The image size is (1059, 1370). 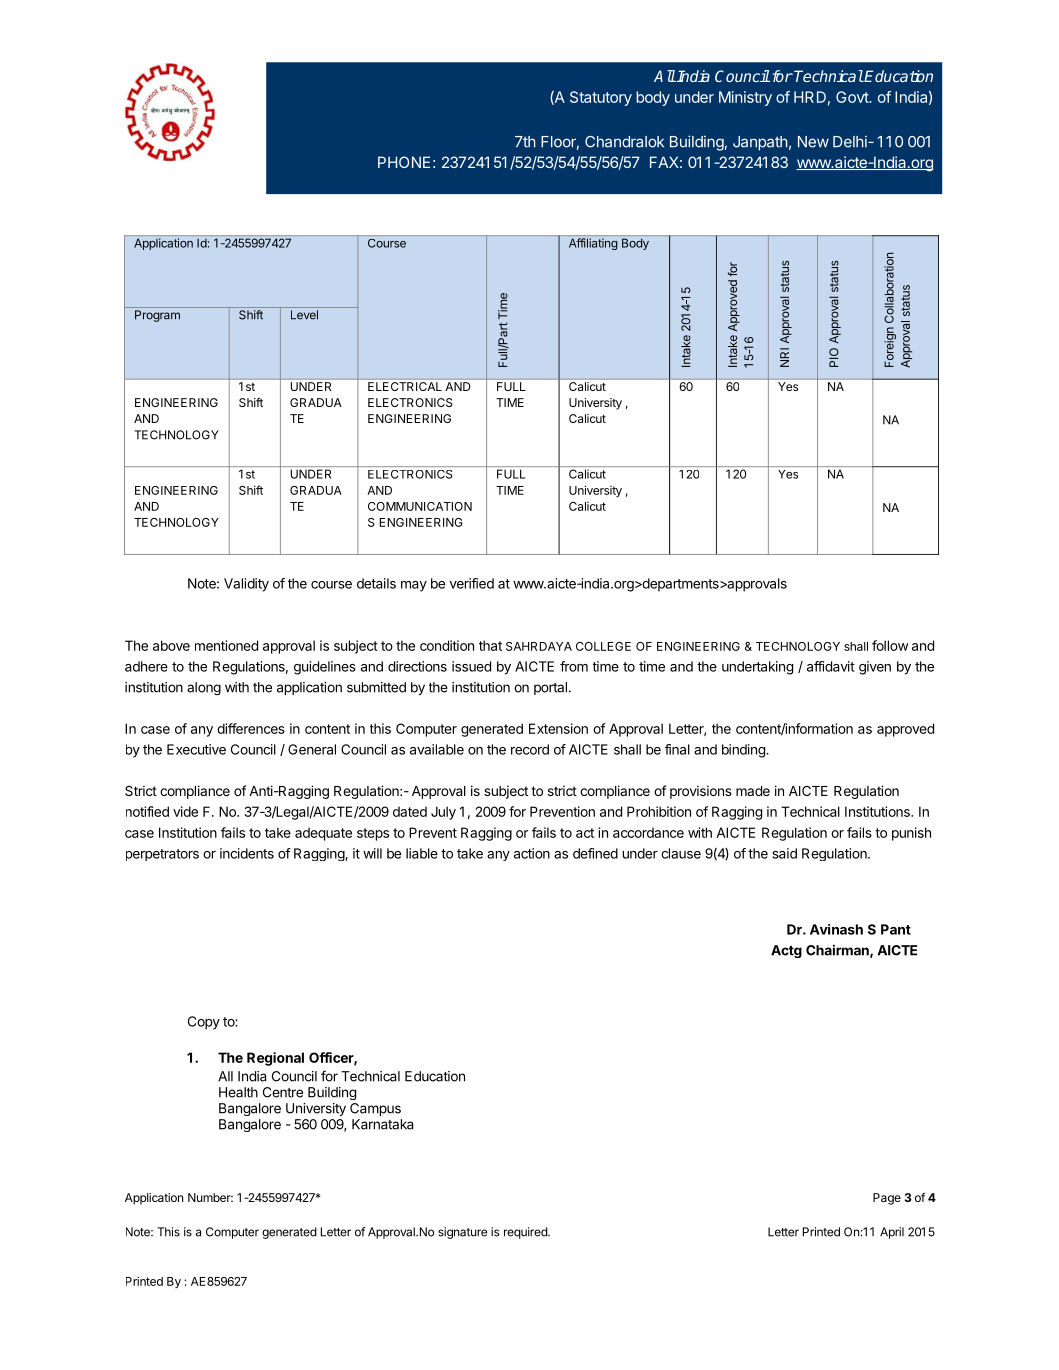 I want to click on PHONE, so click(x=404, y=162).
